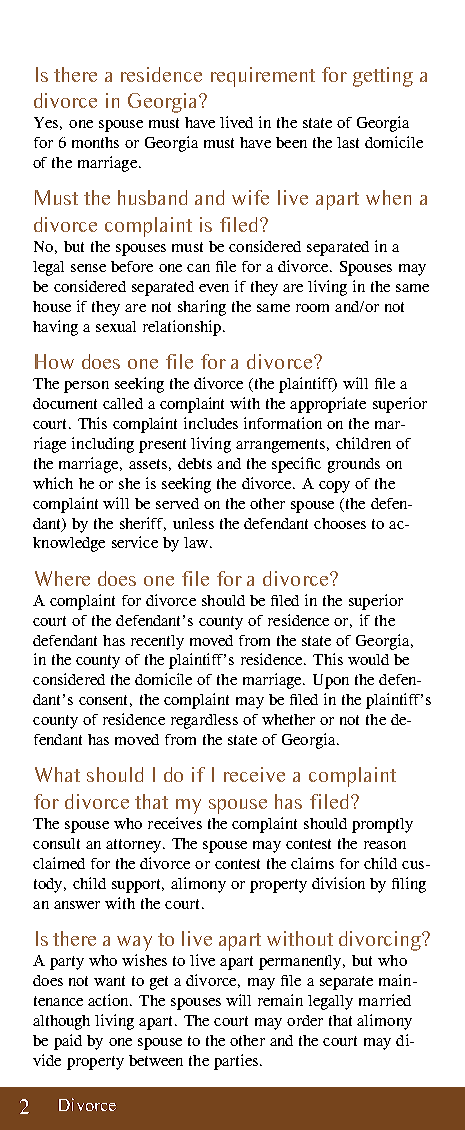 Image resolution: width=465 pixels, height=1130 pixels. I want to click on What, so click(57, 774).
